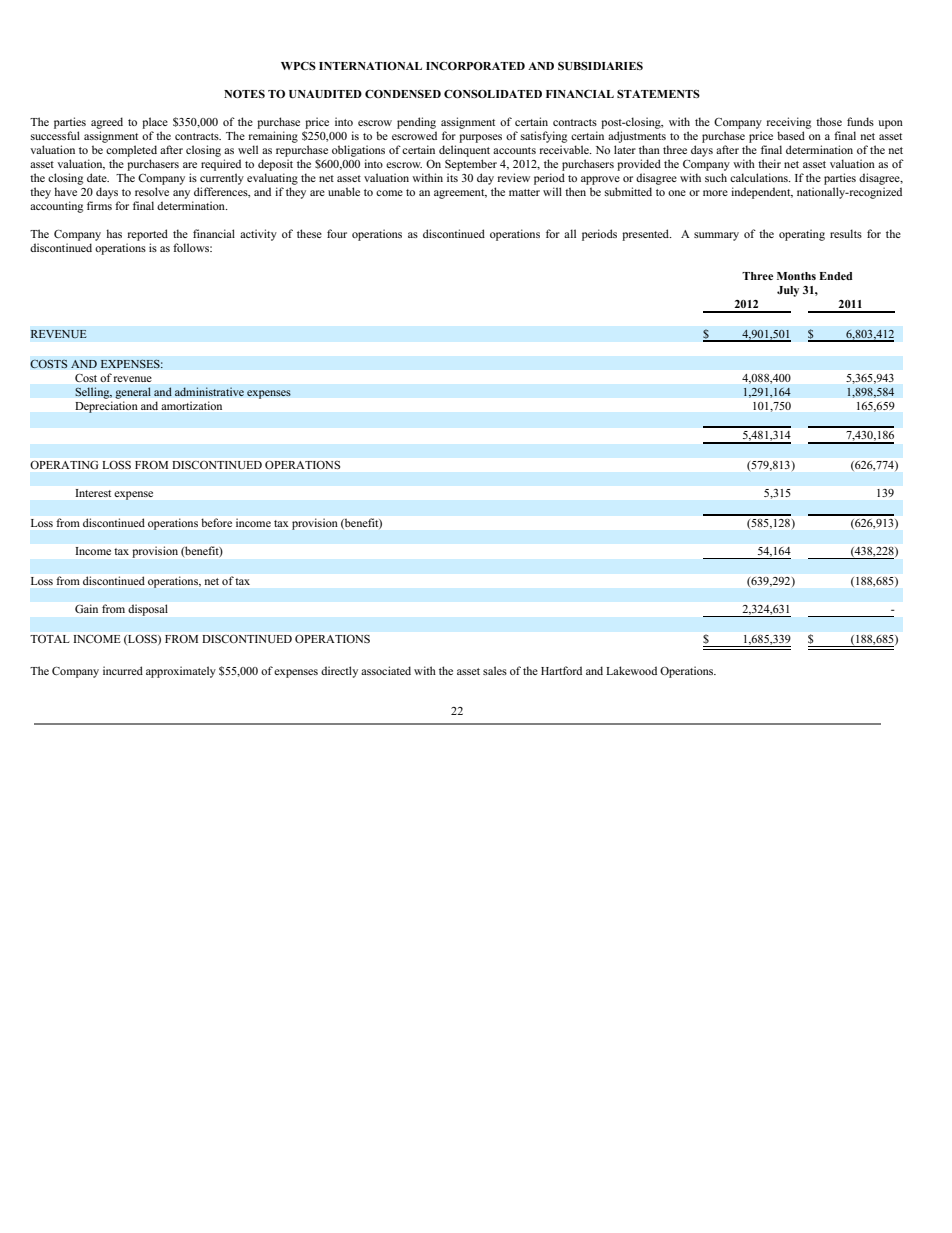 This document has width=952, height=1233. Describe the element at coordinates (93, 493) in the document. I see `Interest` at that location.
